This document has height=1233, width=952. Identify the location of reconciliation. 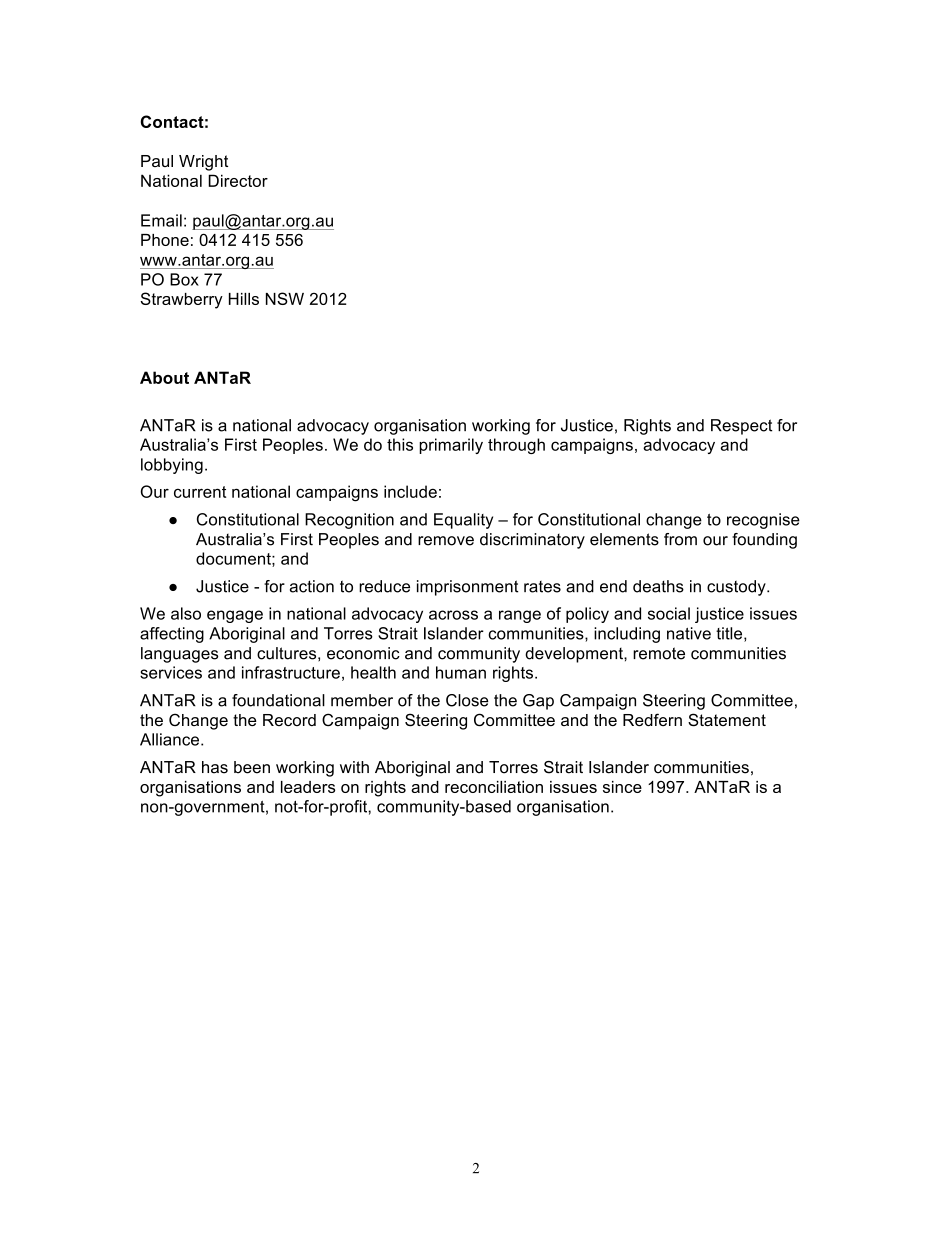
(494, 787).
